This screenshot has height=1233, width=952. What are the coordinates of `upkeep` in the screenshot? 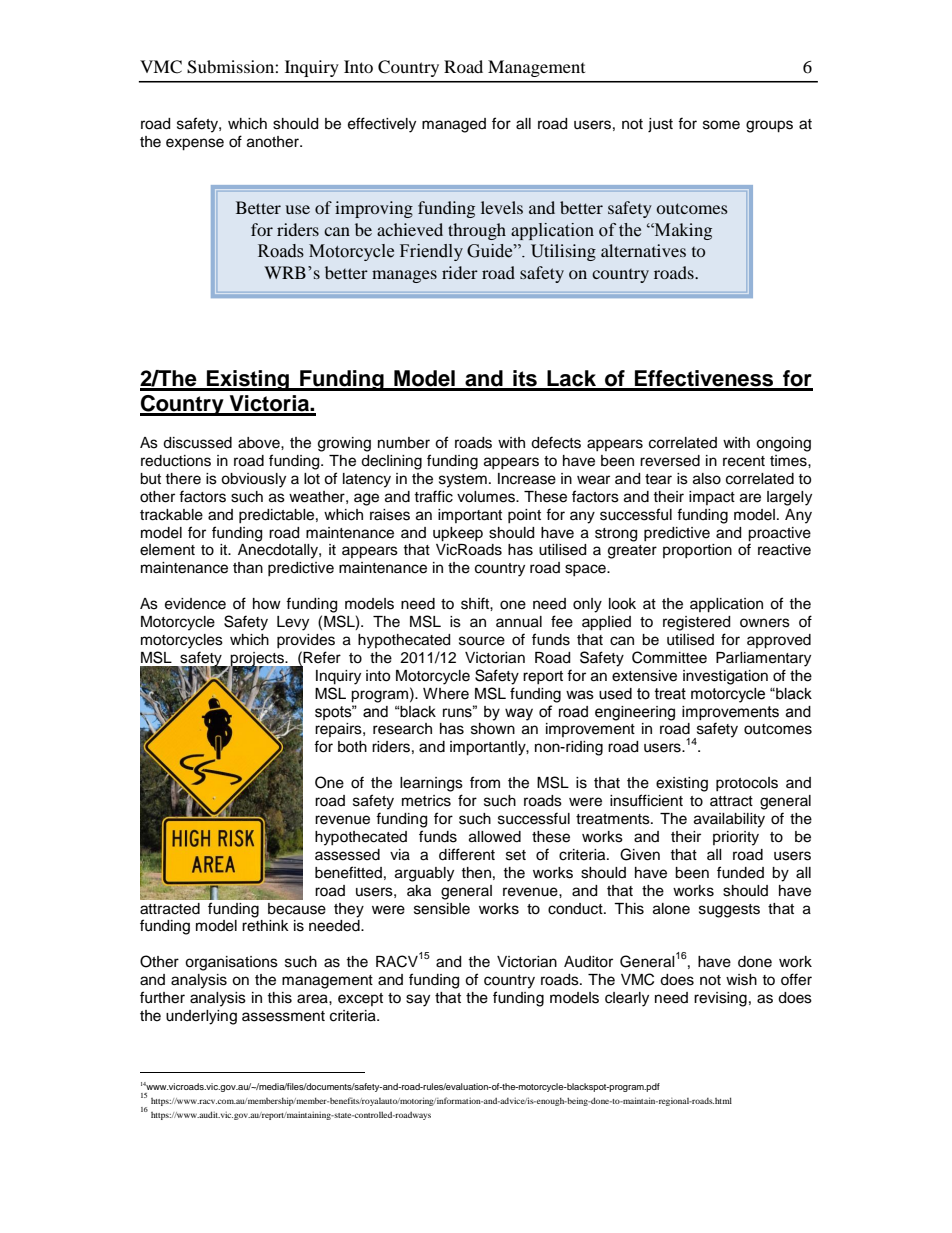 It's located at (458, 534).
